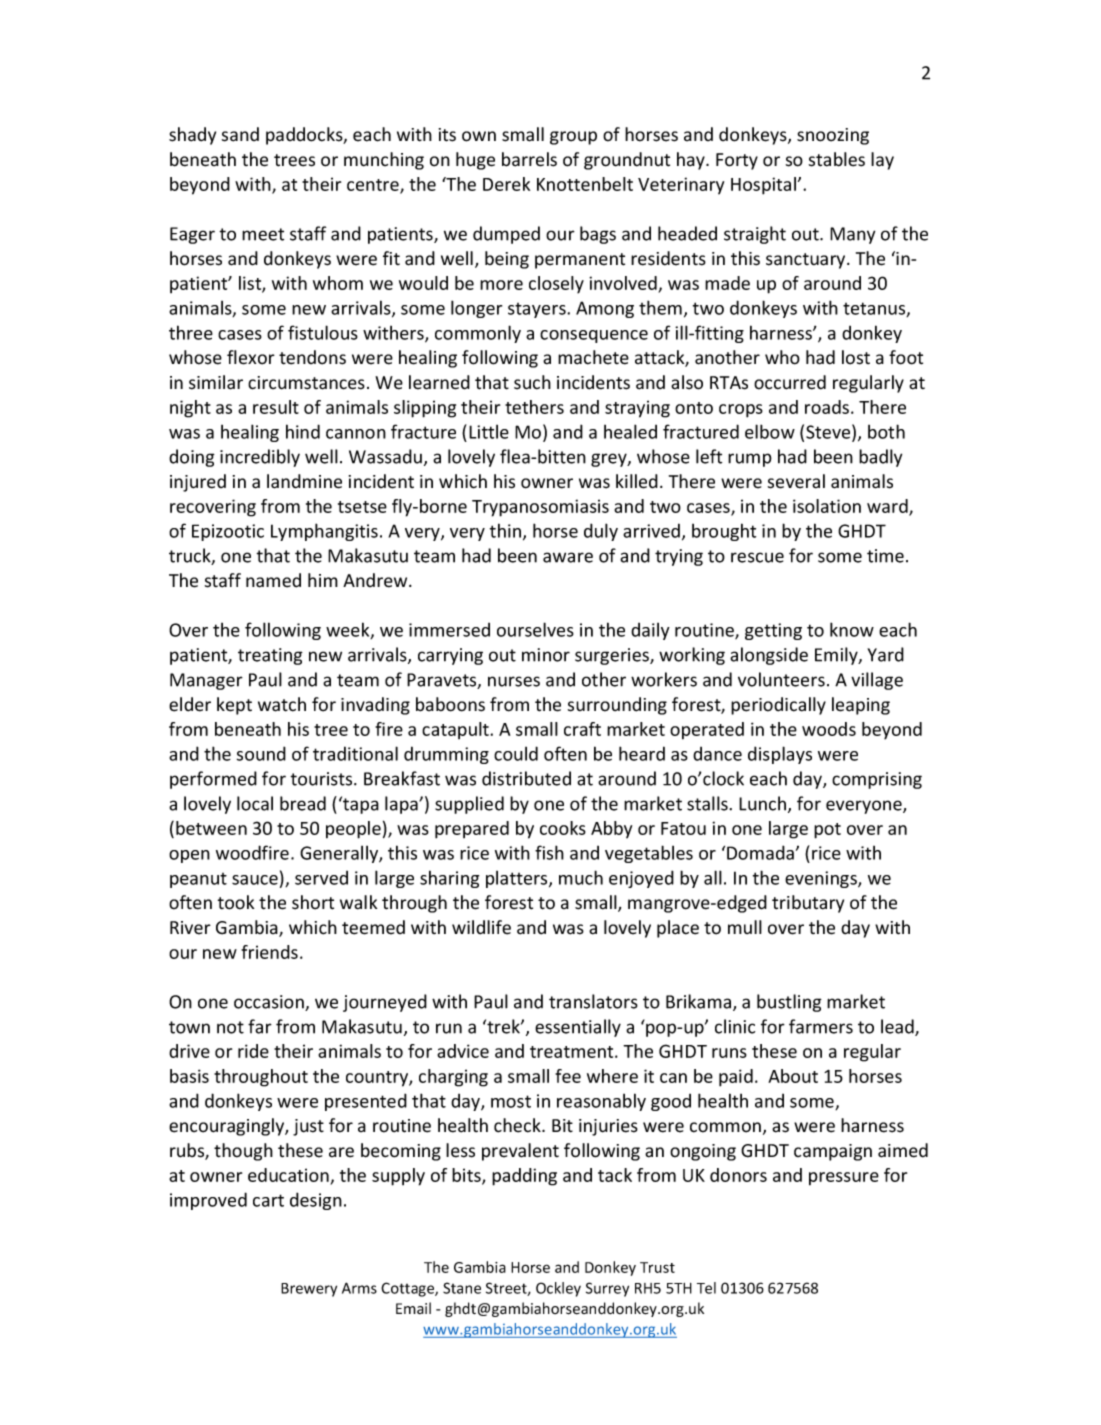  I want to click on roads, so click(827, 407).
